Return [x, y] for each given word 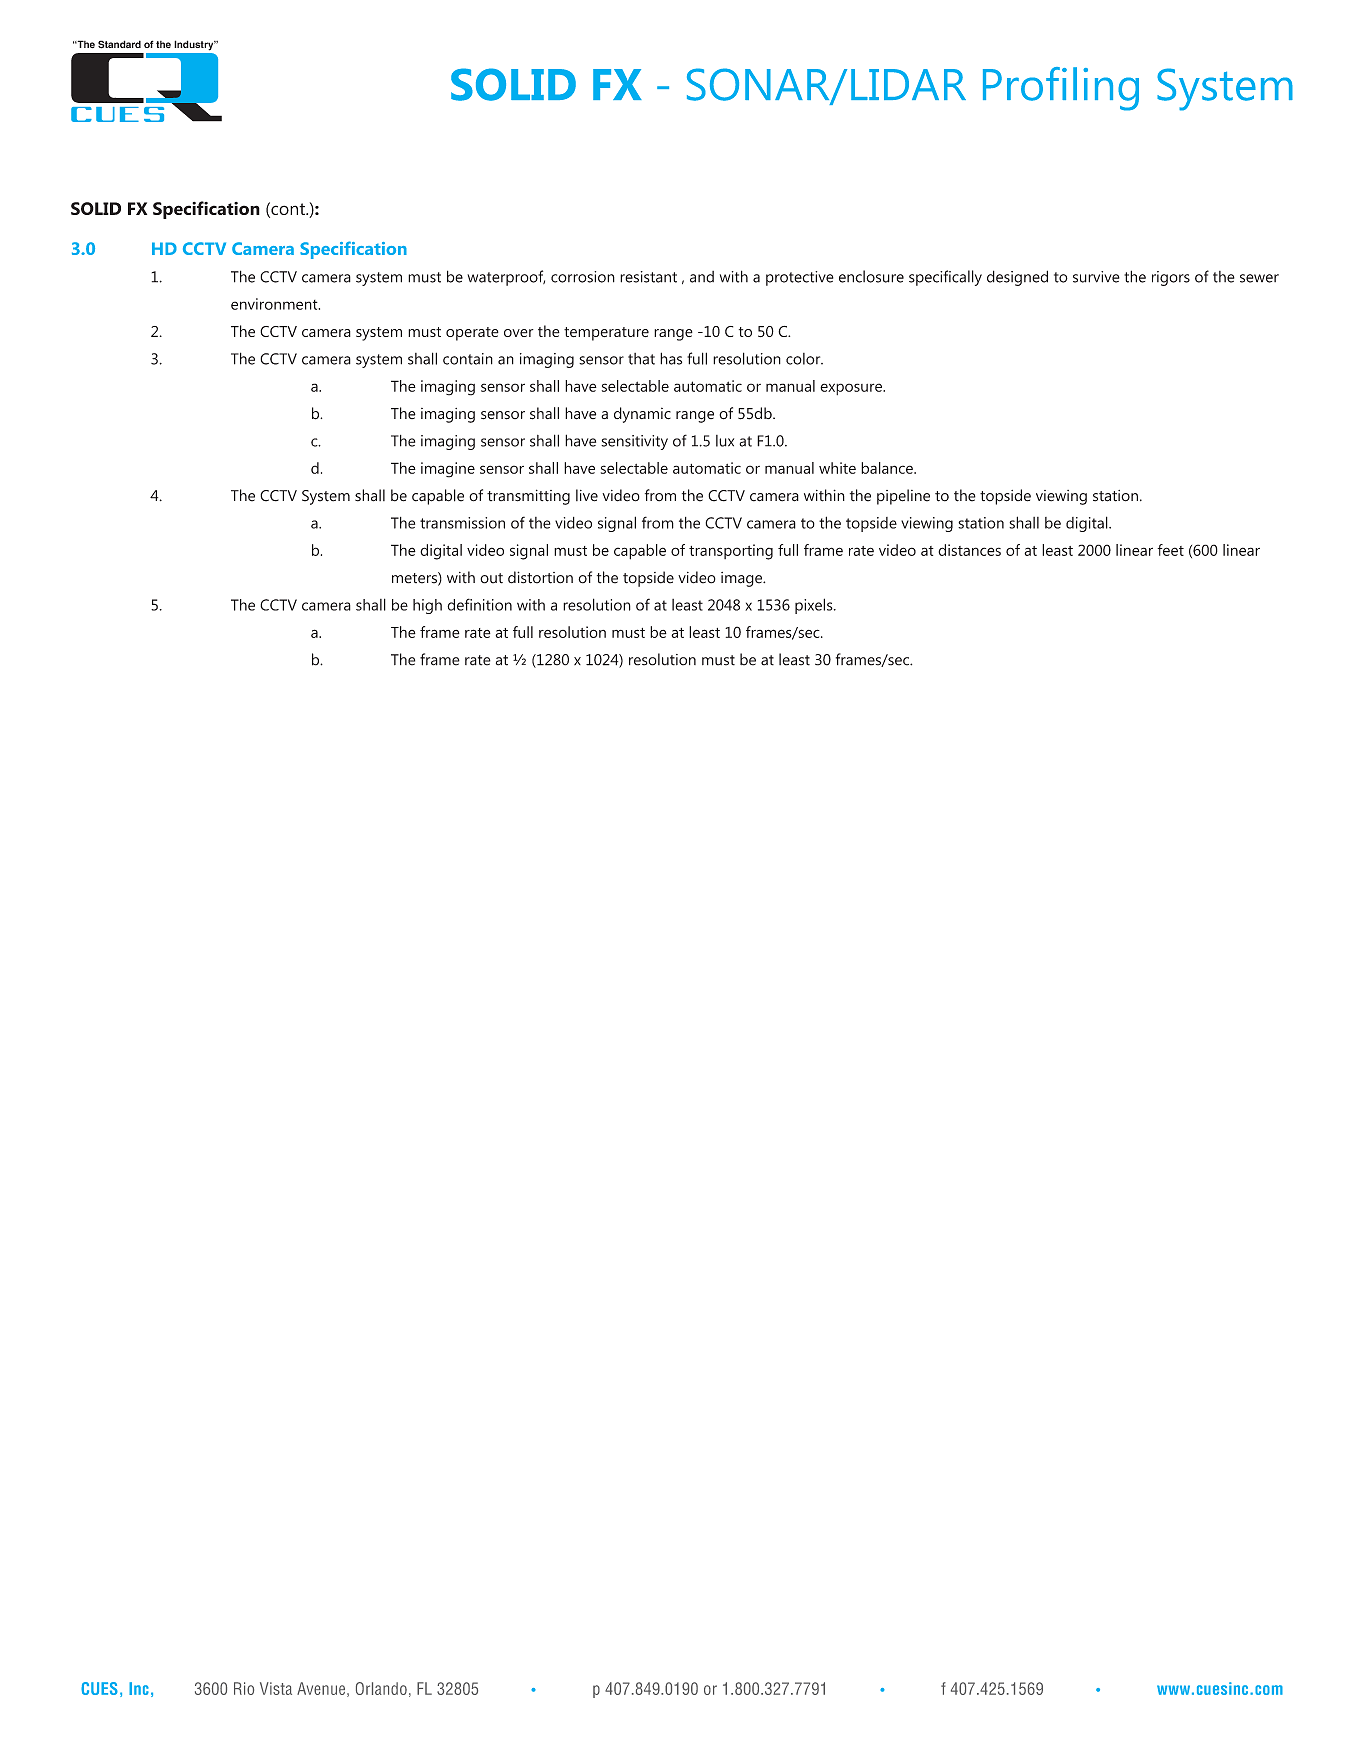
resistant [648, 277]
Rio [244, 1688]
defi [459, 604]
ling [1106, 89]
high [427, 606]
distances [969, 550]
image [743, 579]
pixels [815, 606]
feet [1170, 550]
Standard [119, 44]
